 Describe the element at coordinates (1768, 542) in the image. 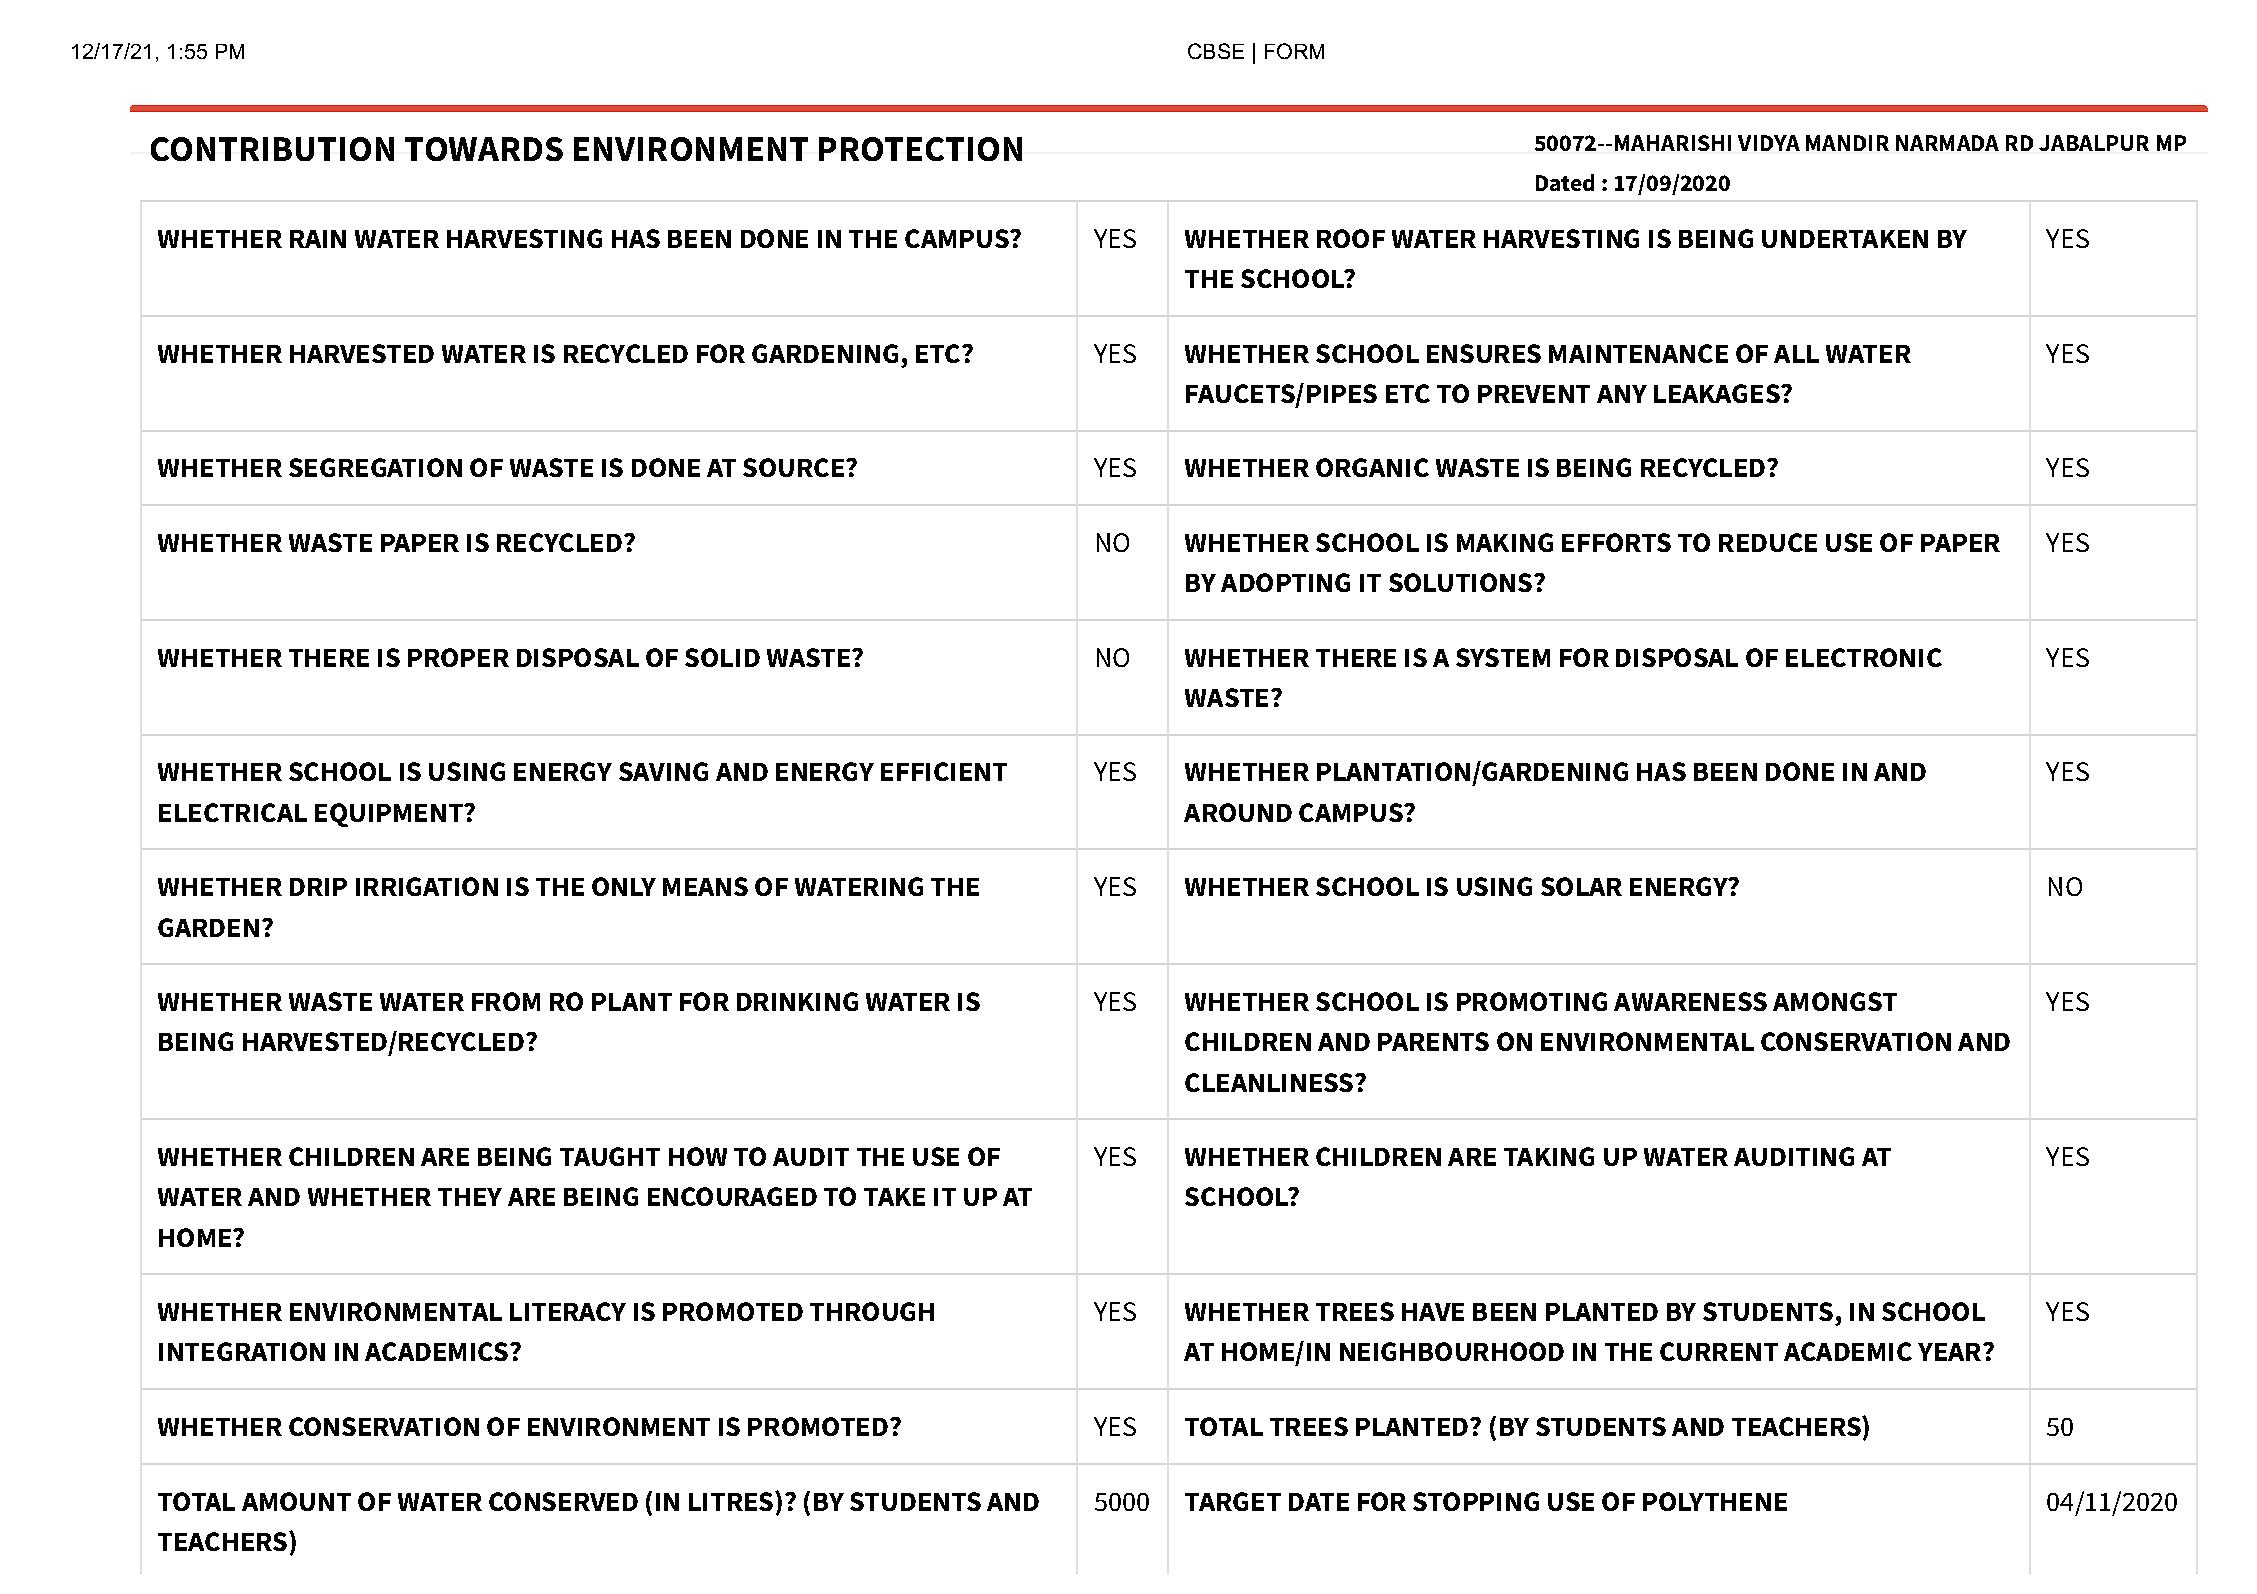

I see `REDUCE` at that location.
